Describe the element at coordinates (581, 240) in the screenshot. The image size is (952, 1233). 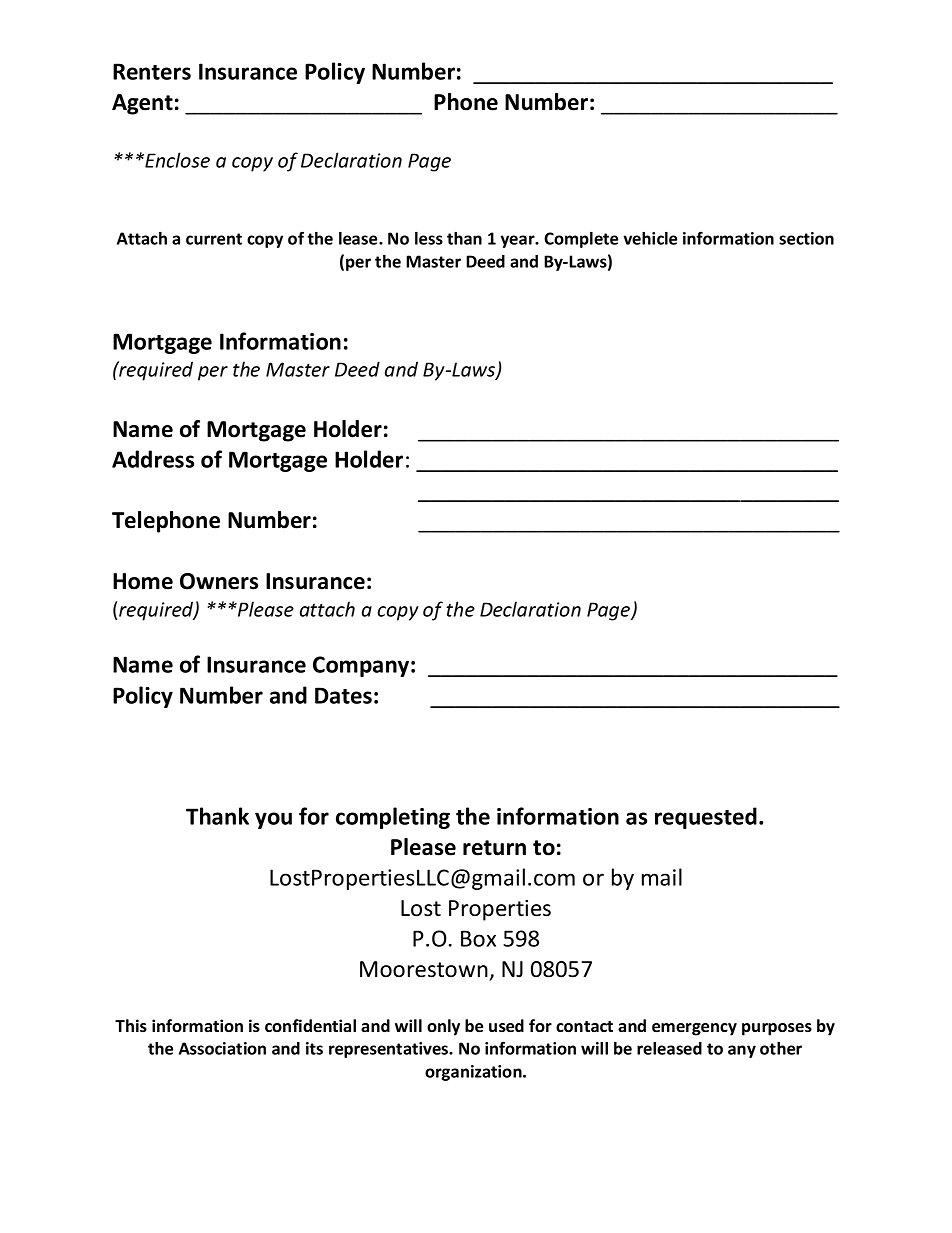
I see `Complete` at that location.
